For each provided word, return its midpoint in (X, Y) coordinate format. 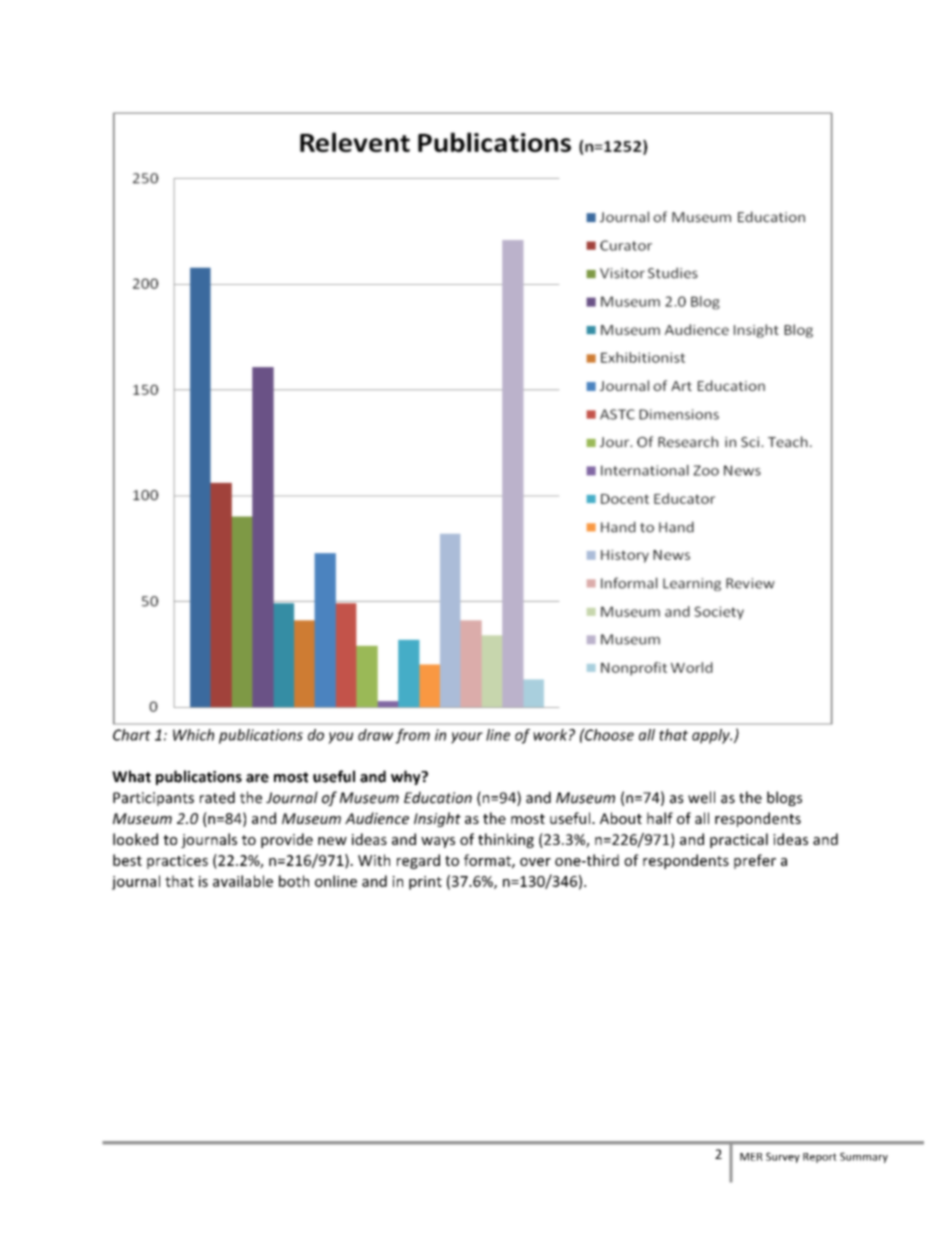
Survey (783, 1157)
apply (712, 736)
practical (739, 840)
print (425, 883)
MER (751, 1157)
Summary (864, 1157)
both (294, 881)
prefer (755, 861)
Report (820, 1158)
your (467, 738)
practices (177, 862)
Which (193, 735)
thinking (506, 840)
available (243, 881)
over (535, 862)
